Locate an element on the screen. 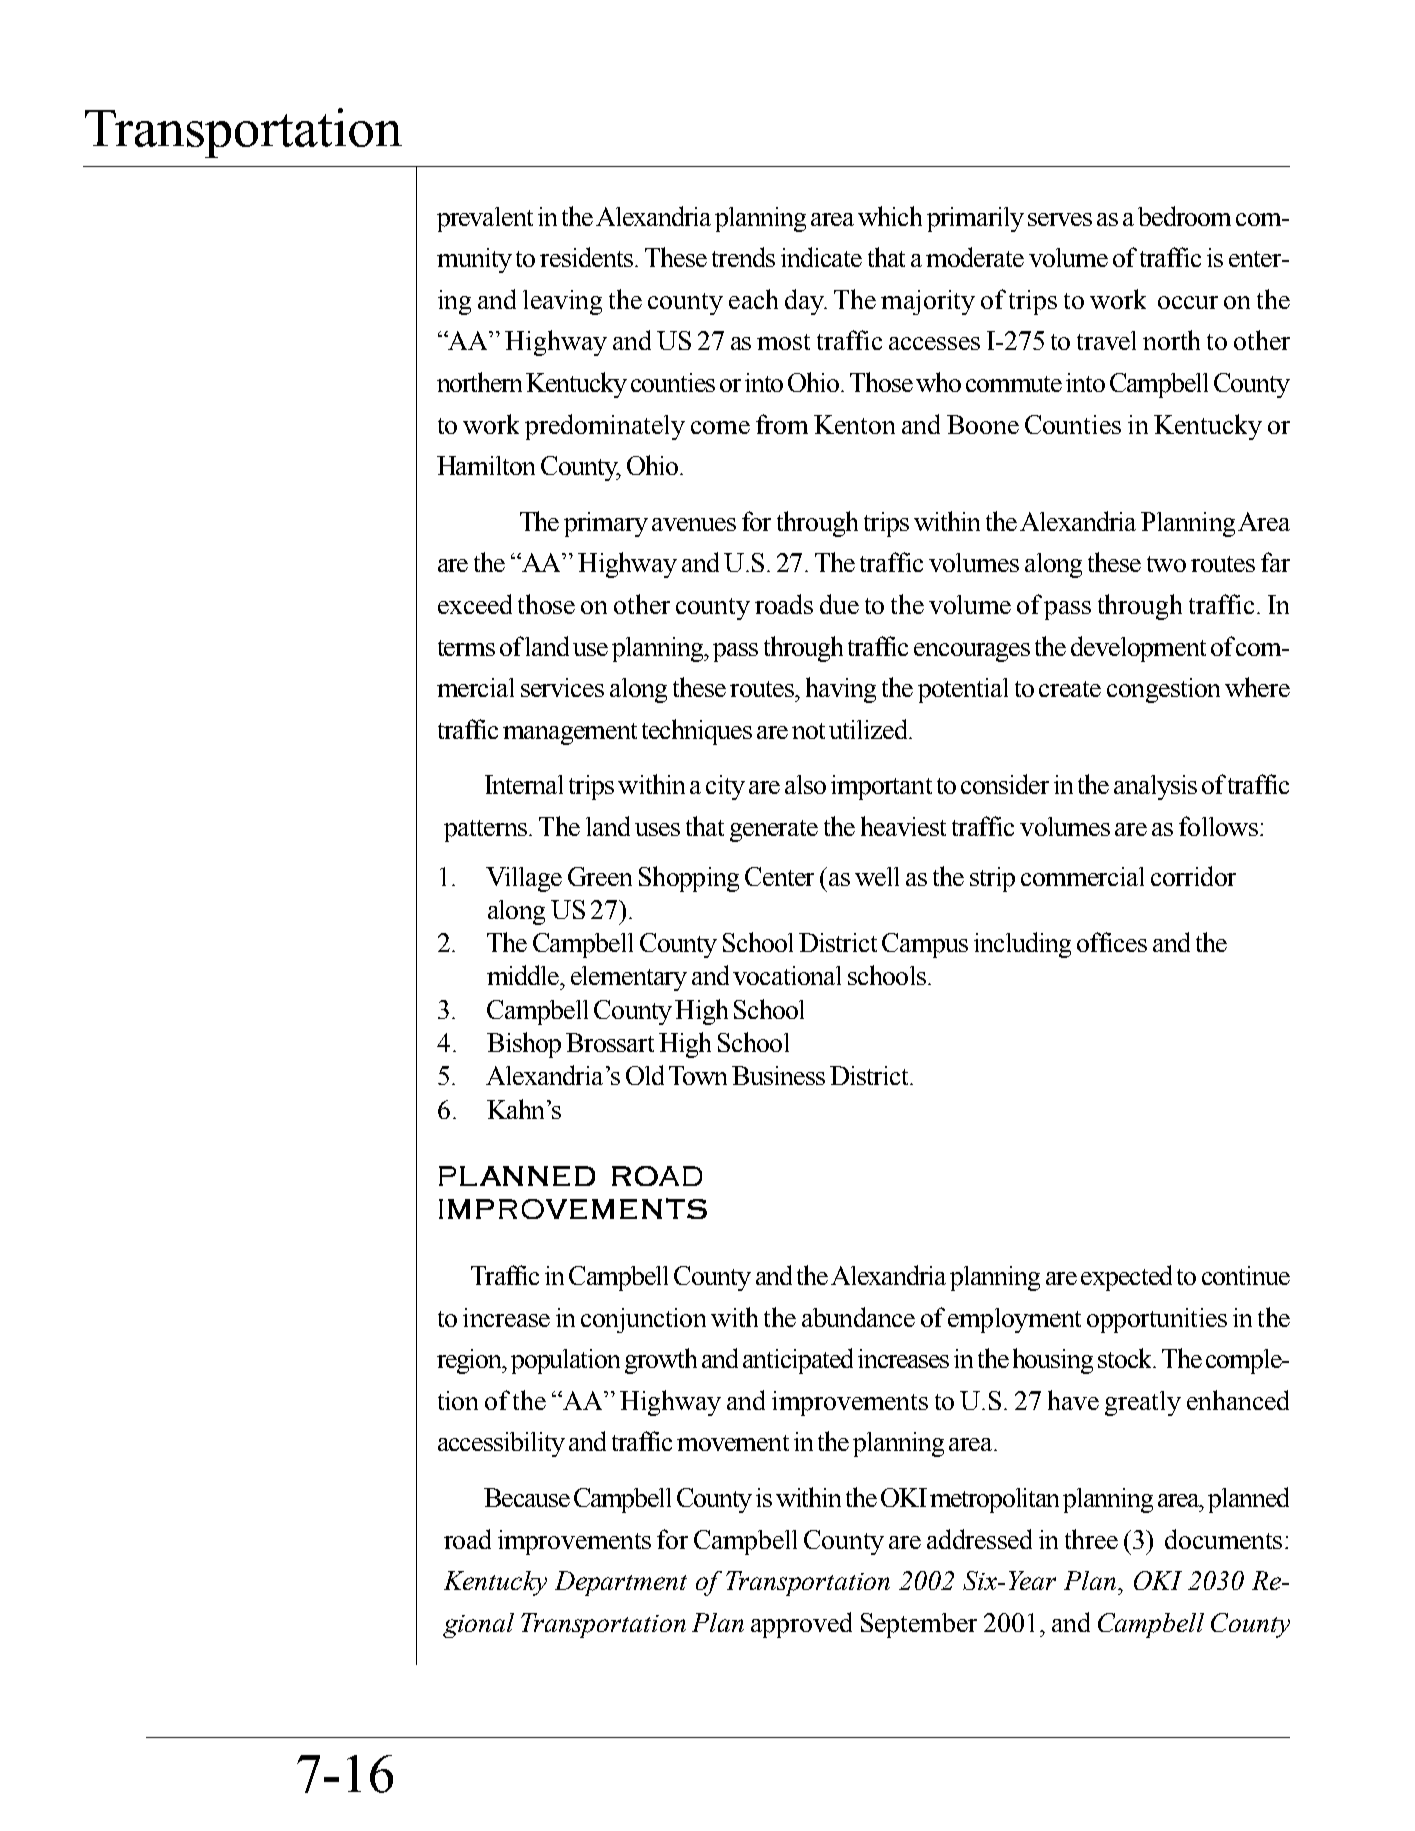  corridor is located at coordinates (1193, 876).
